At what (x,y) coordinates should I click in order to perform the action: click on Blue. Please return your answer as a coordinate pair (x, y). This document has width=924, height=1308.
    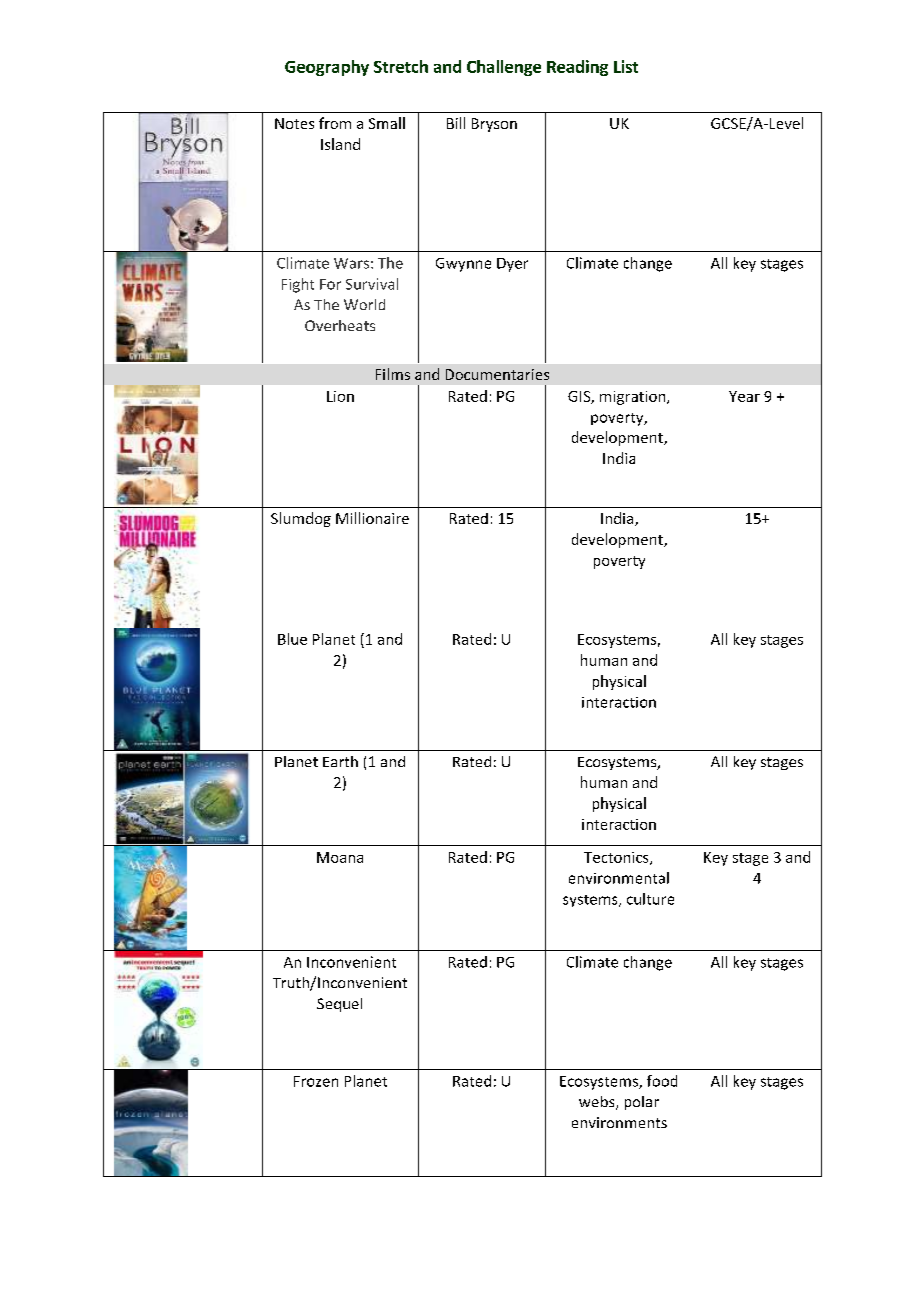
    Looking at the image, I should click on (292, 639).
